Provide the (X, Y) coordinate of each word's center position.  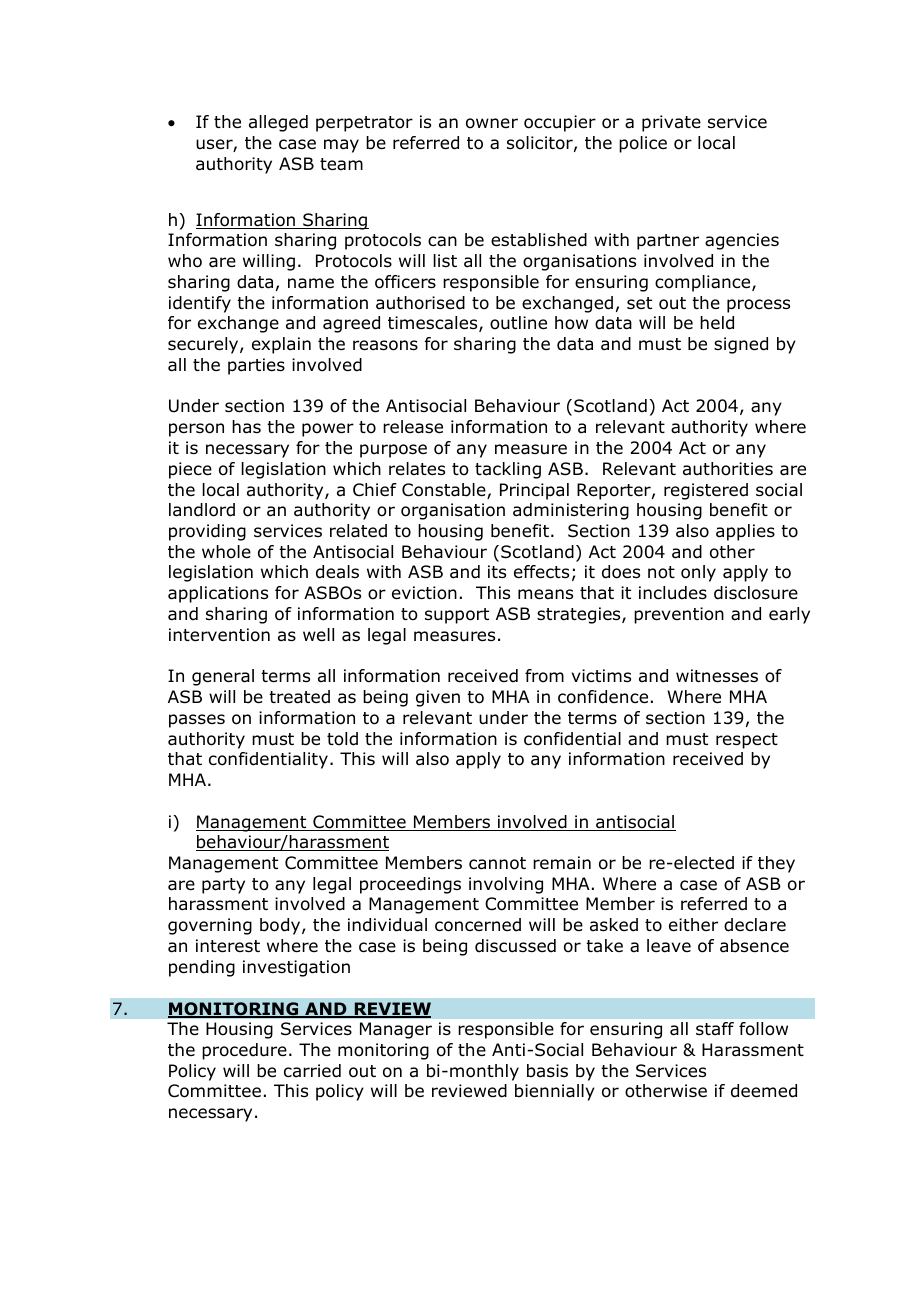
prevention (679, 615)
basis (547, 1071)
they (776, 864)
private (671, 123)
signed (741, 345)
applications (218, 594)
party (223, 886)
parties (256, 366)
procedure (244, 1051)
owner (492, 123)
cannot (497, 863)
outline (518, 323)
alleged (278, 123)
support (457, 616)
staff (715, 1028)
